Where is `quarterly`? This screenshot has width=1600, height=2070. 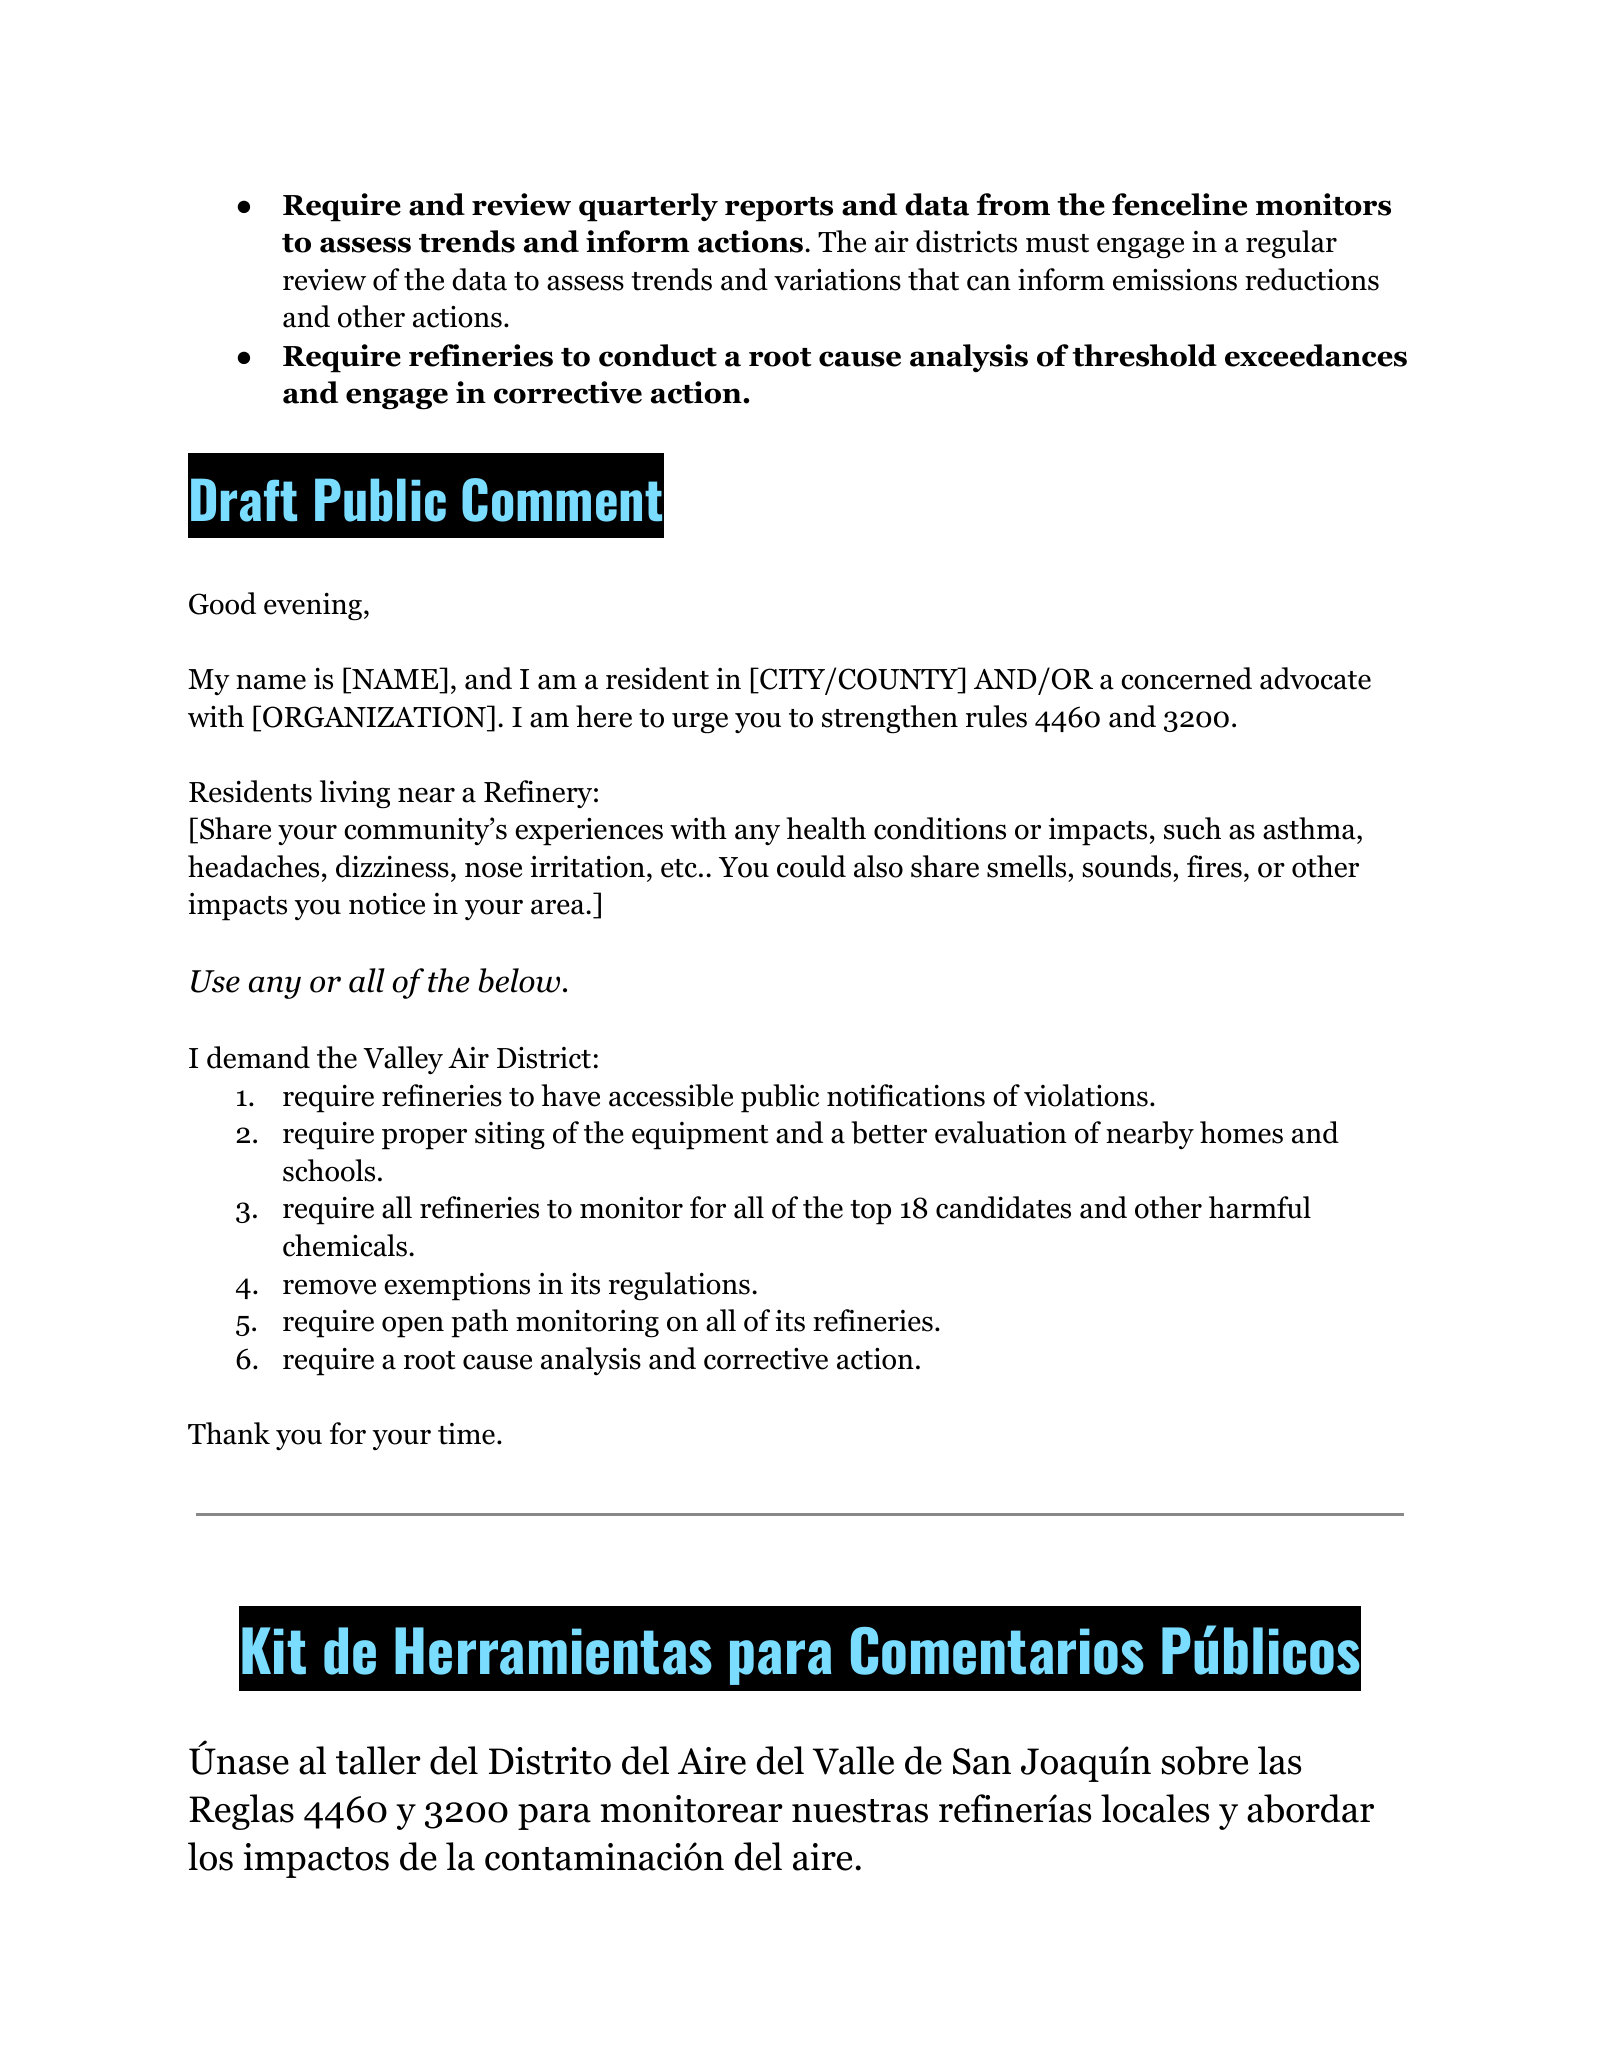 quarterly is located at coordinates (648, 207).
